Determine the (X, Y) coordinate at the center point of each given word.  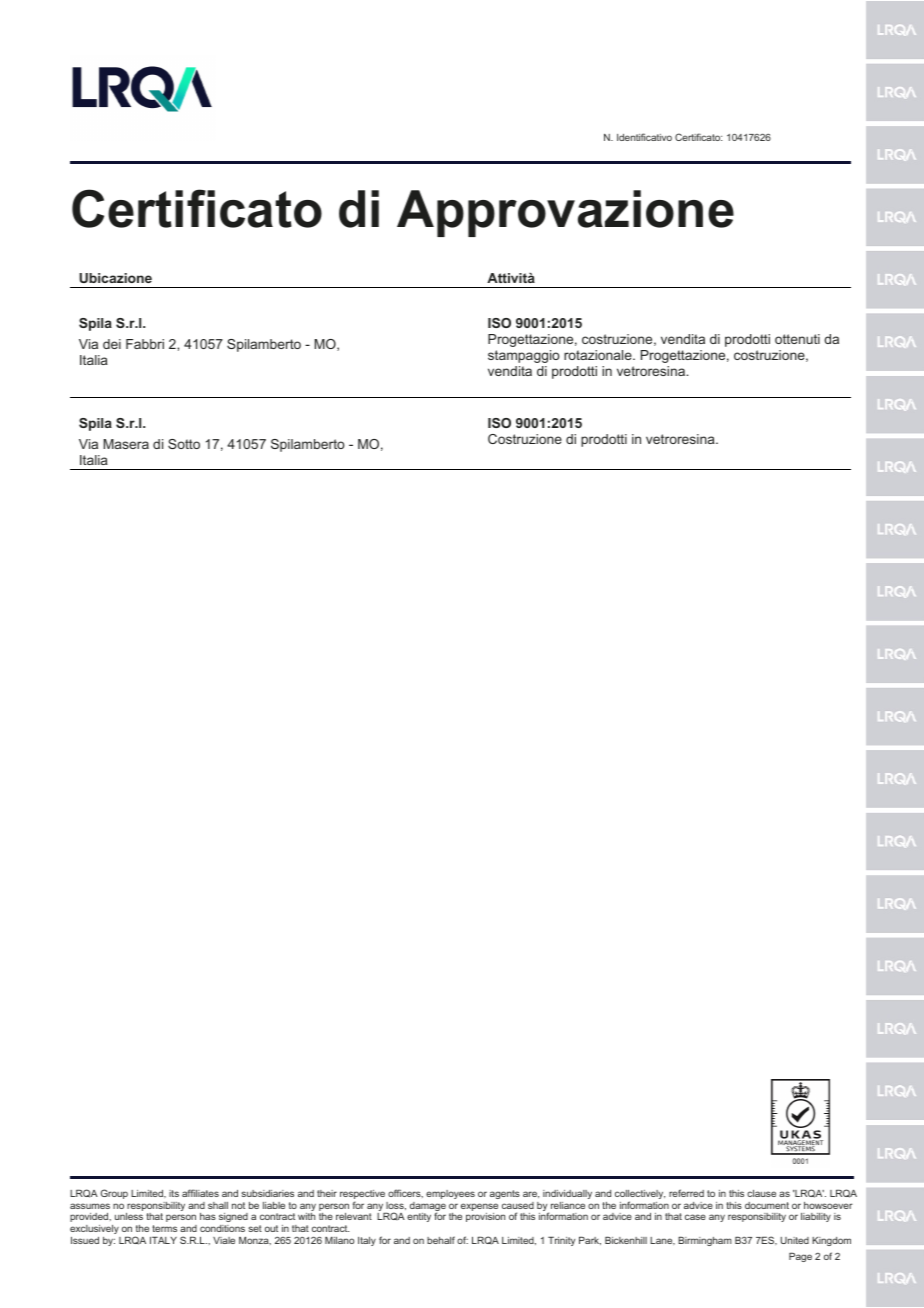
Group (114, 1194)
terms (164, 1228)
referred (686, 1193)
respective (362, 1196)
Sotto (184, 444)
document (767, 1205)
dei (112, 344)
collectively (640, 1196)
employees (450, 1194)
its (174, 1193)
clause (761, 1193)
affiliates (200, 1193)
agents (505, 1194)
